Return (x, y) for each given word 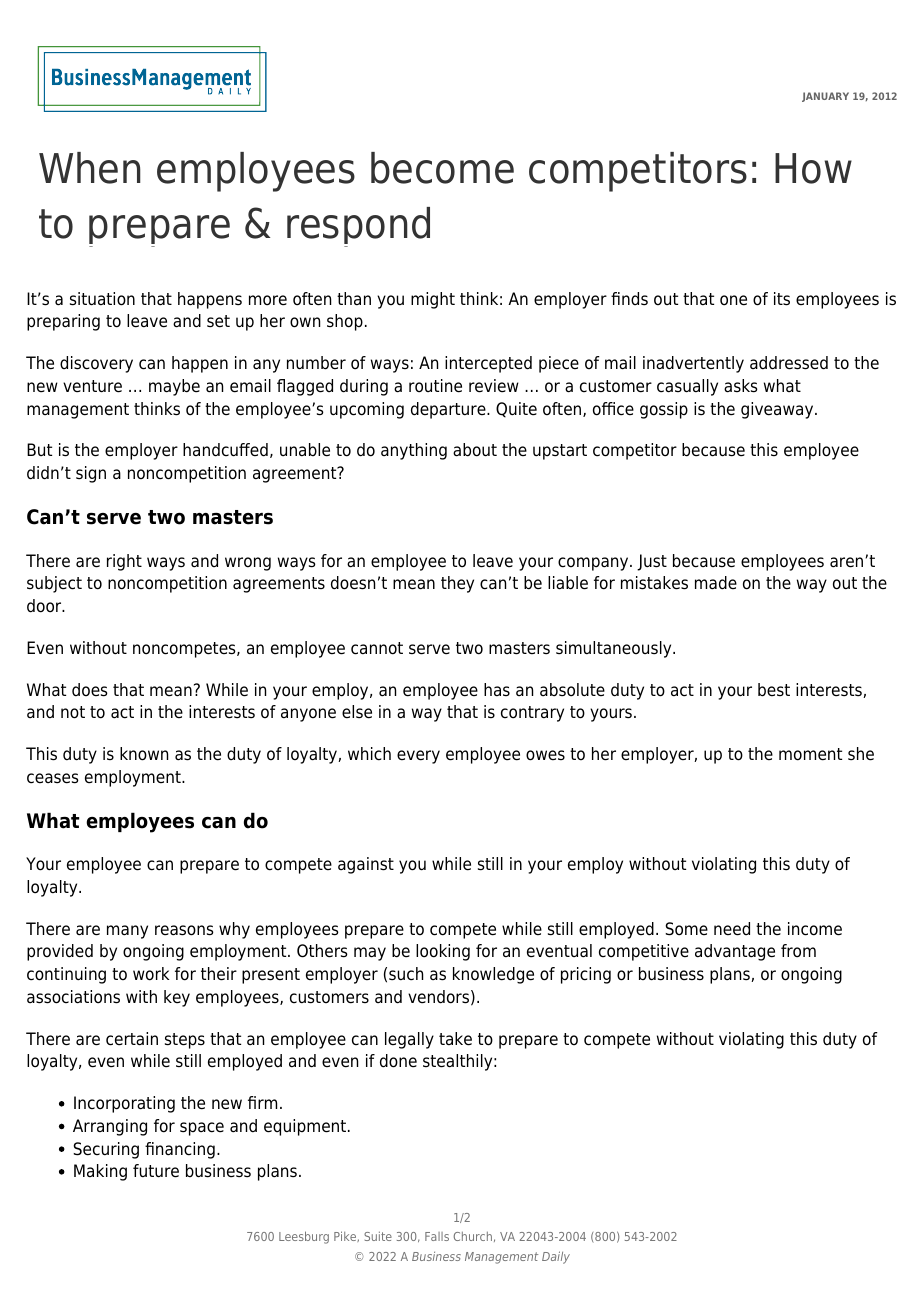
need (732, 929)
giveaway (778, 410)
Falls (437, 1236)
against (366, 865)
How (813, 168)
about (475, 450)
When (90, 168)
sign (91, 474)
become (442, 168)
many (127, 932)
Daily (556, 1257)
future (156, 1171)
